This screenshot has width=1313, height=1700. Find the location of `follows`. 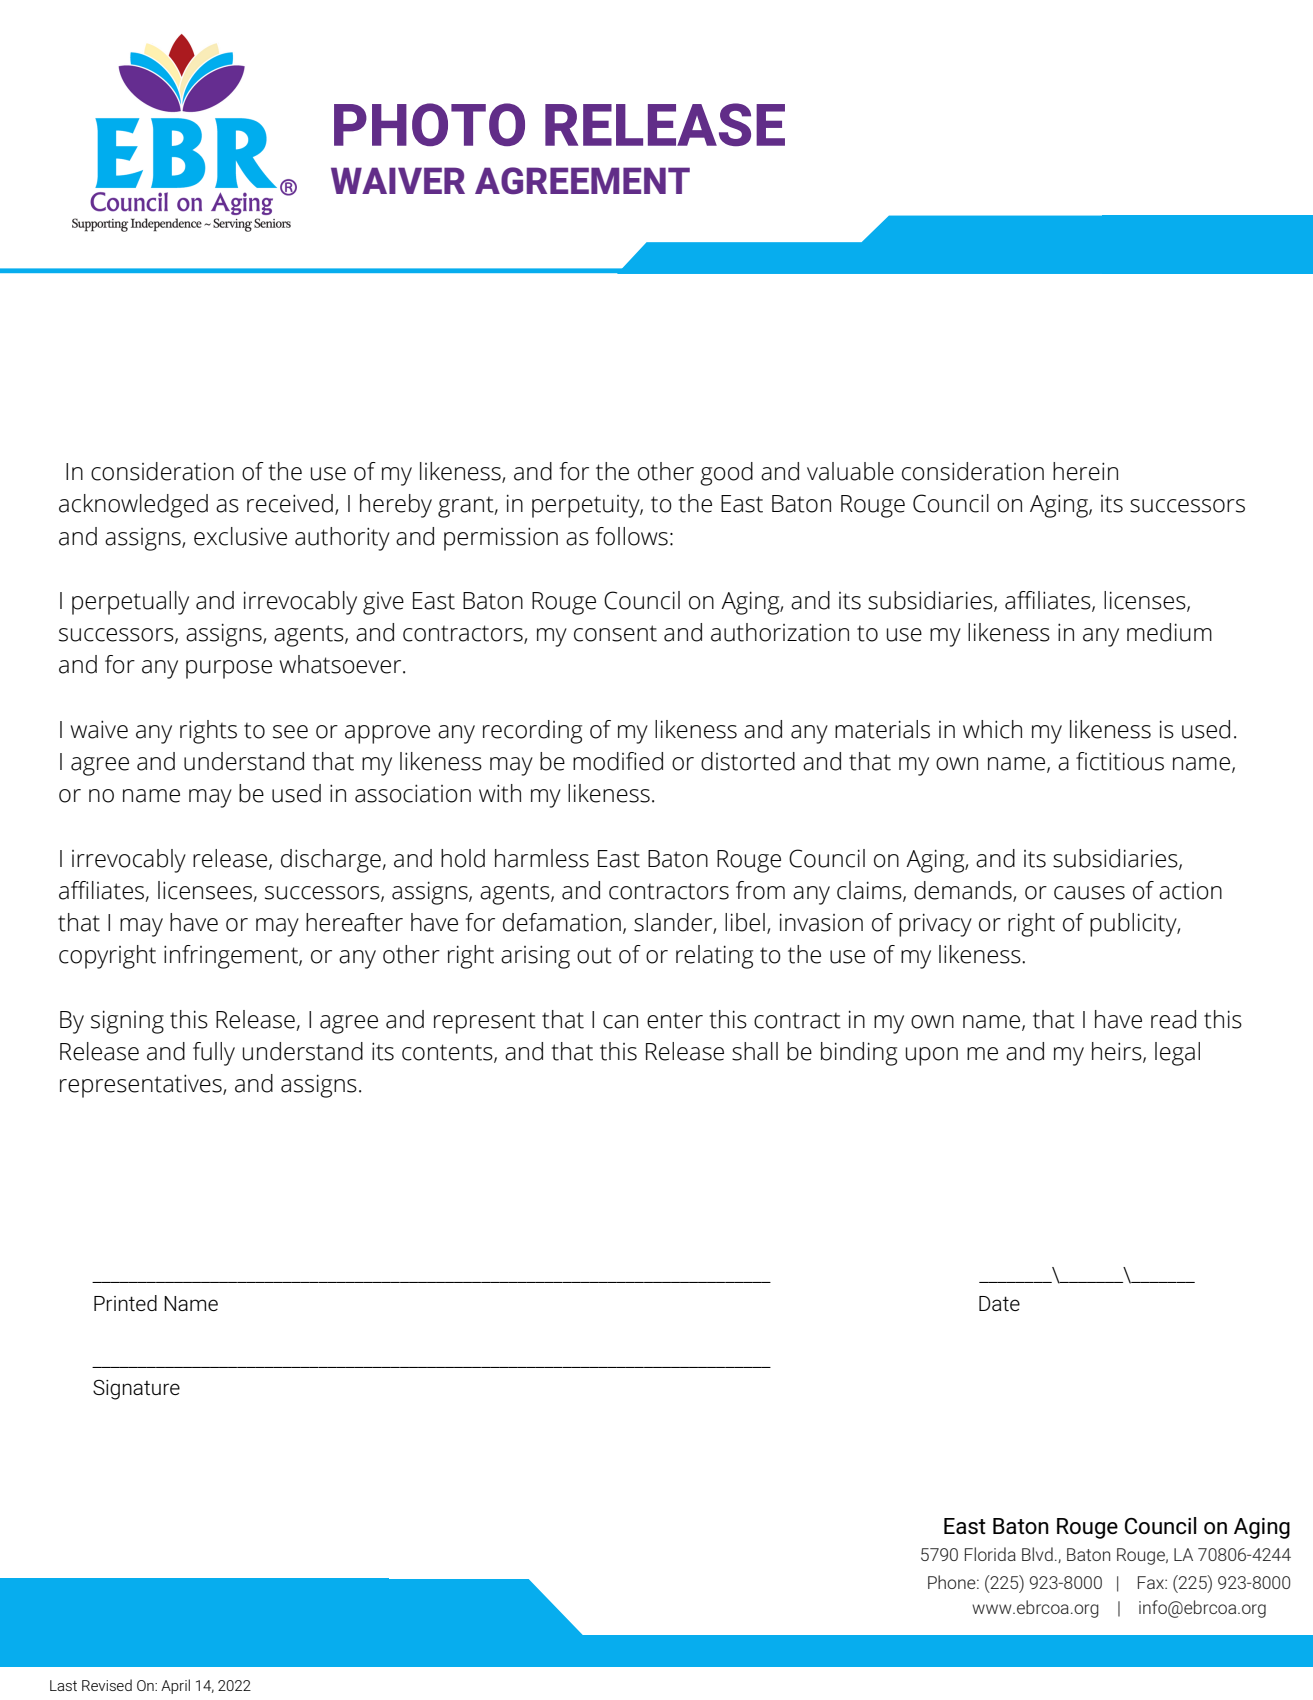

follows is located at coordinates (632, 536).
